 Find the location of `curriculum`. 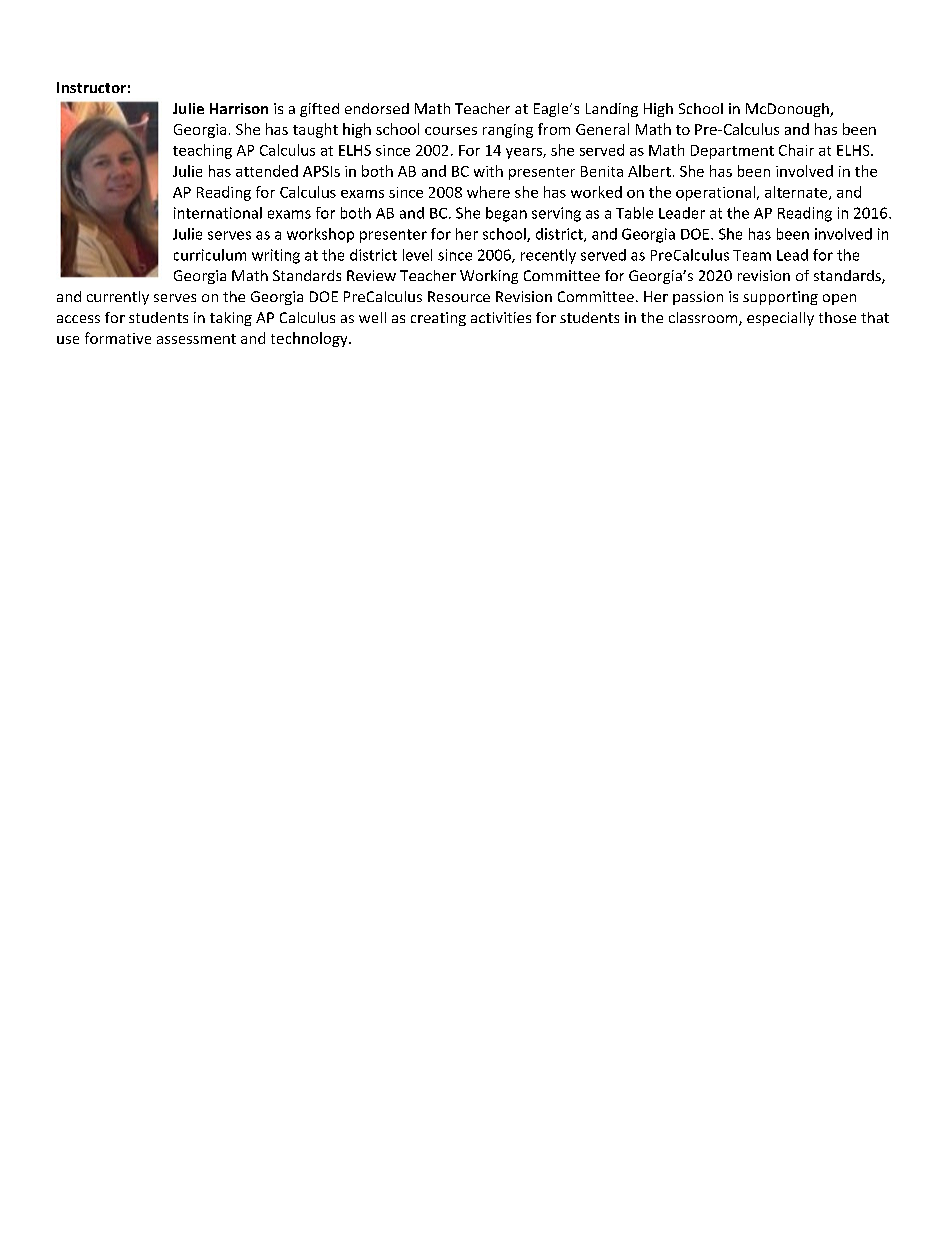

curriculum is located at coordinates (210, 255).
